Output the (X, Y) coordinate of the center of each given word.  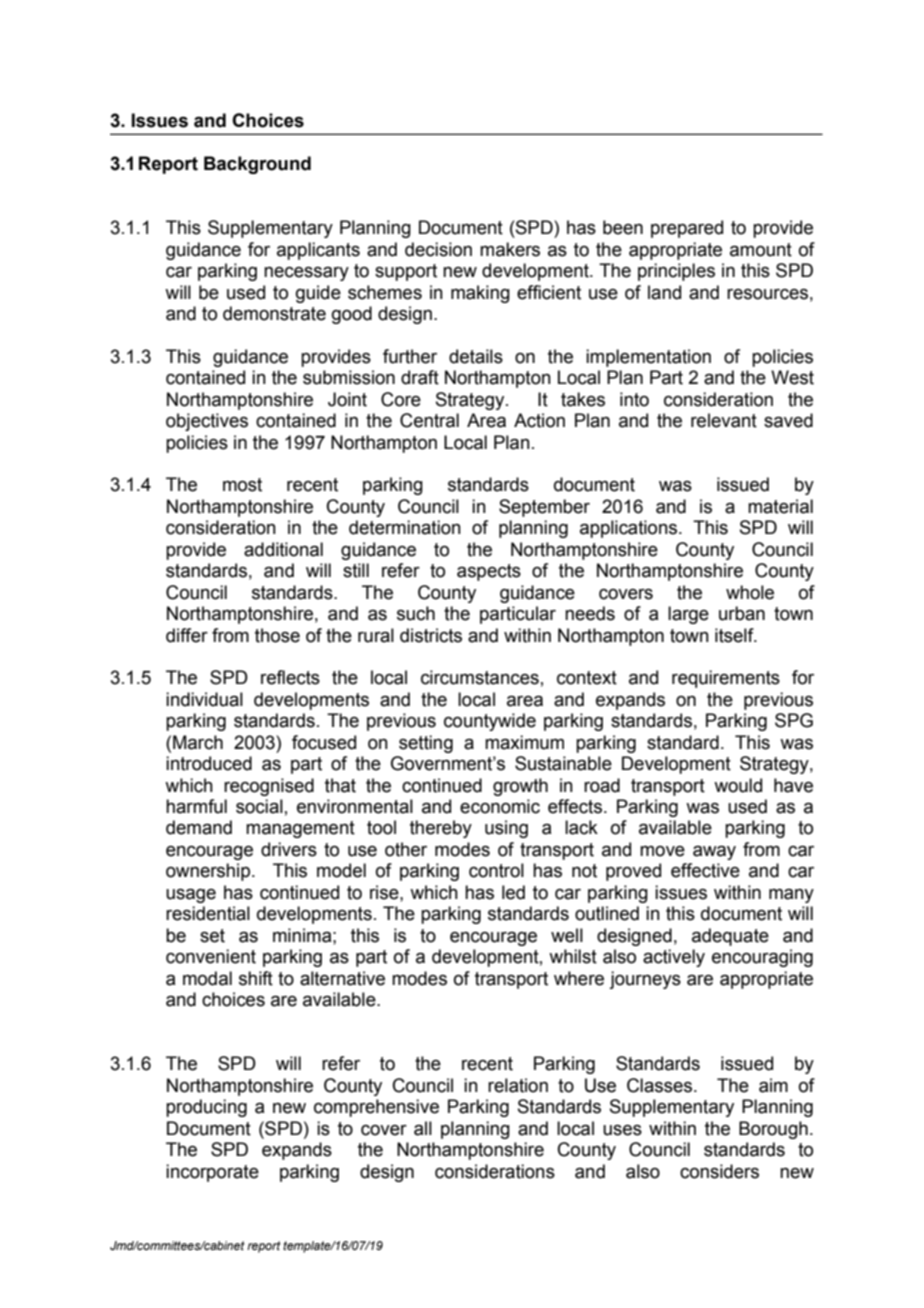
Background (257, 165)
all (423, 1128)
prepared (687, 229)
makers (510, 249)
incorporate (212, 1173)
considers (719, 1171)
